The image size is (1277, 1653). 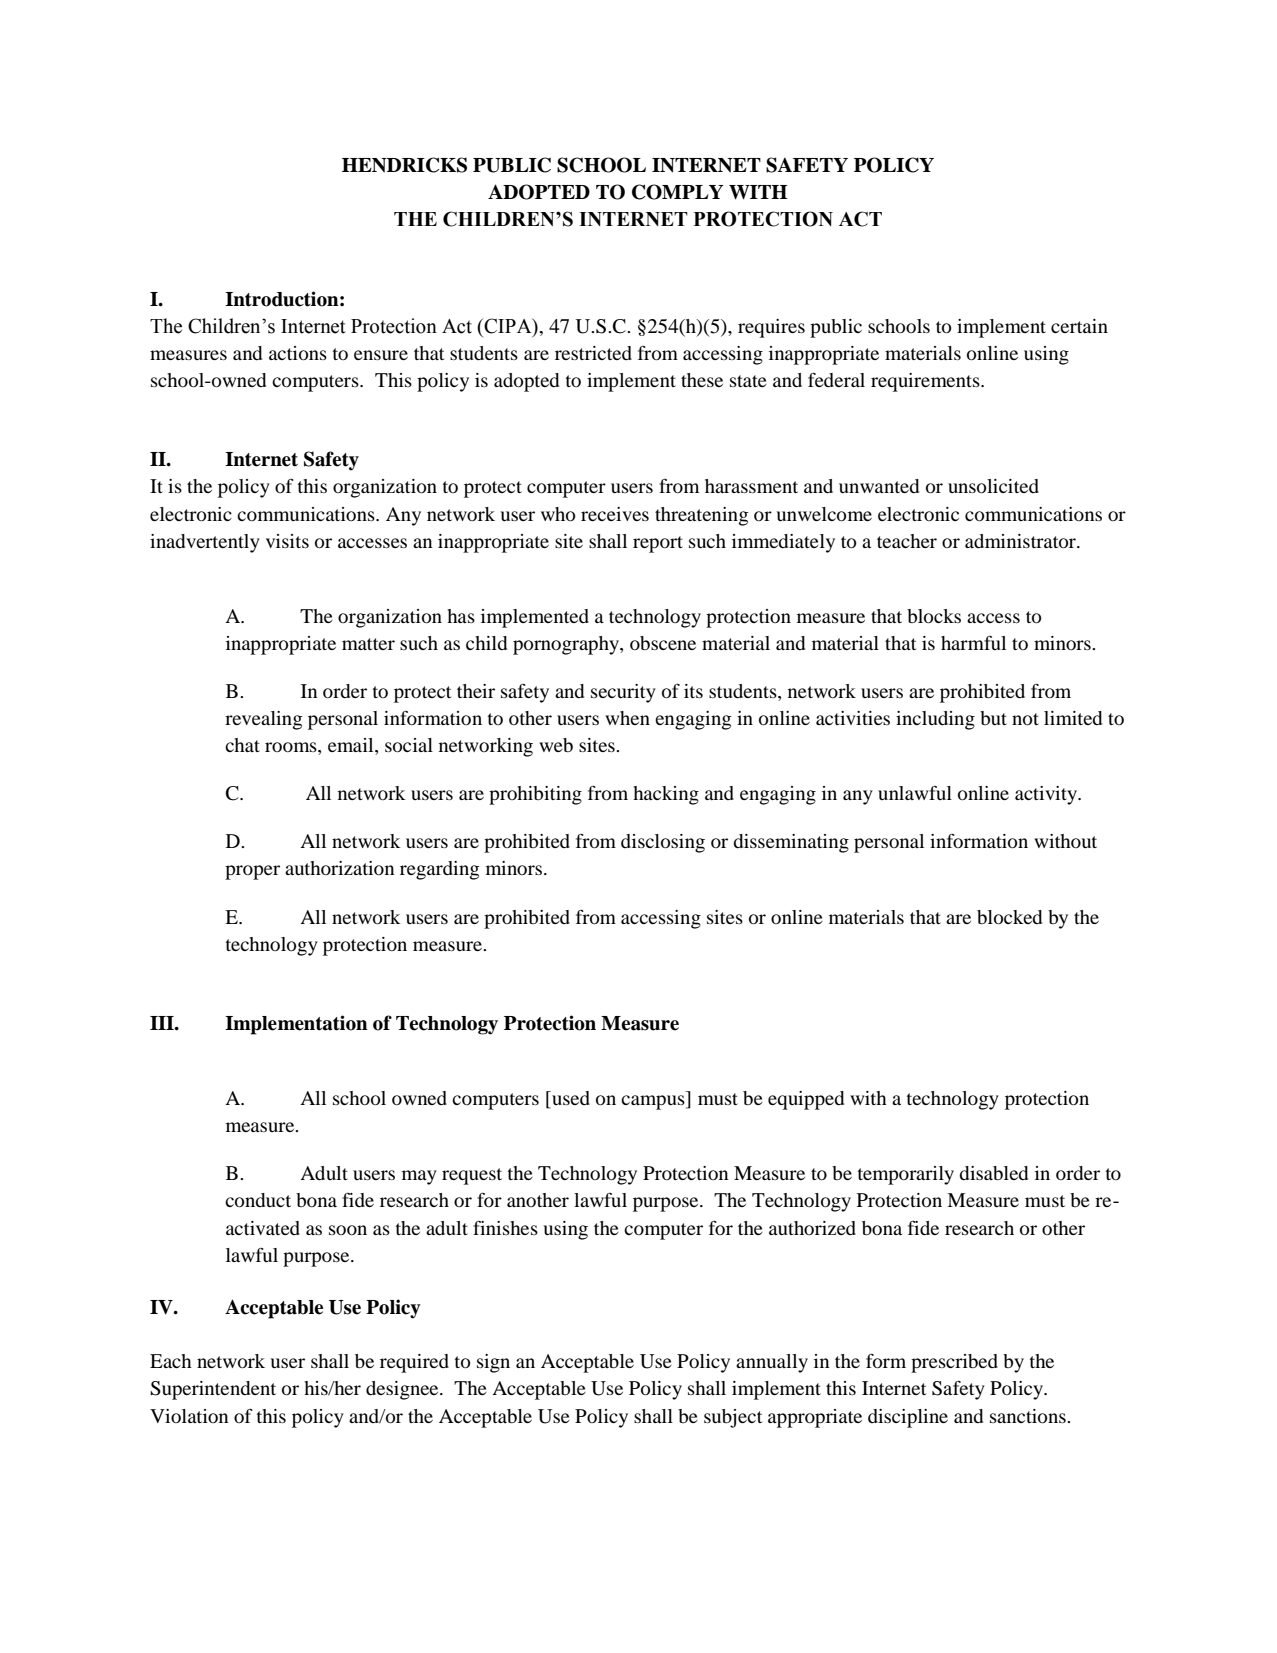 I want to click on disabled, so click(x=993, y=1173).
